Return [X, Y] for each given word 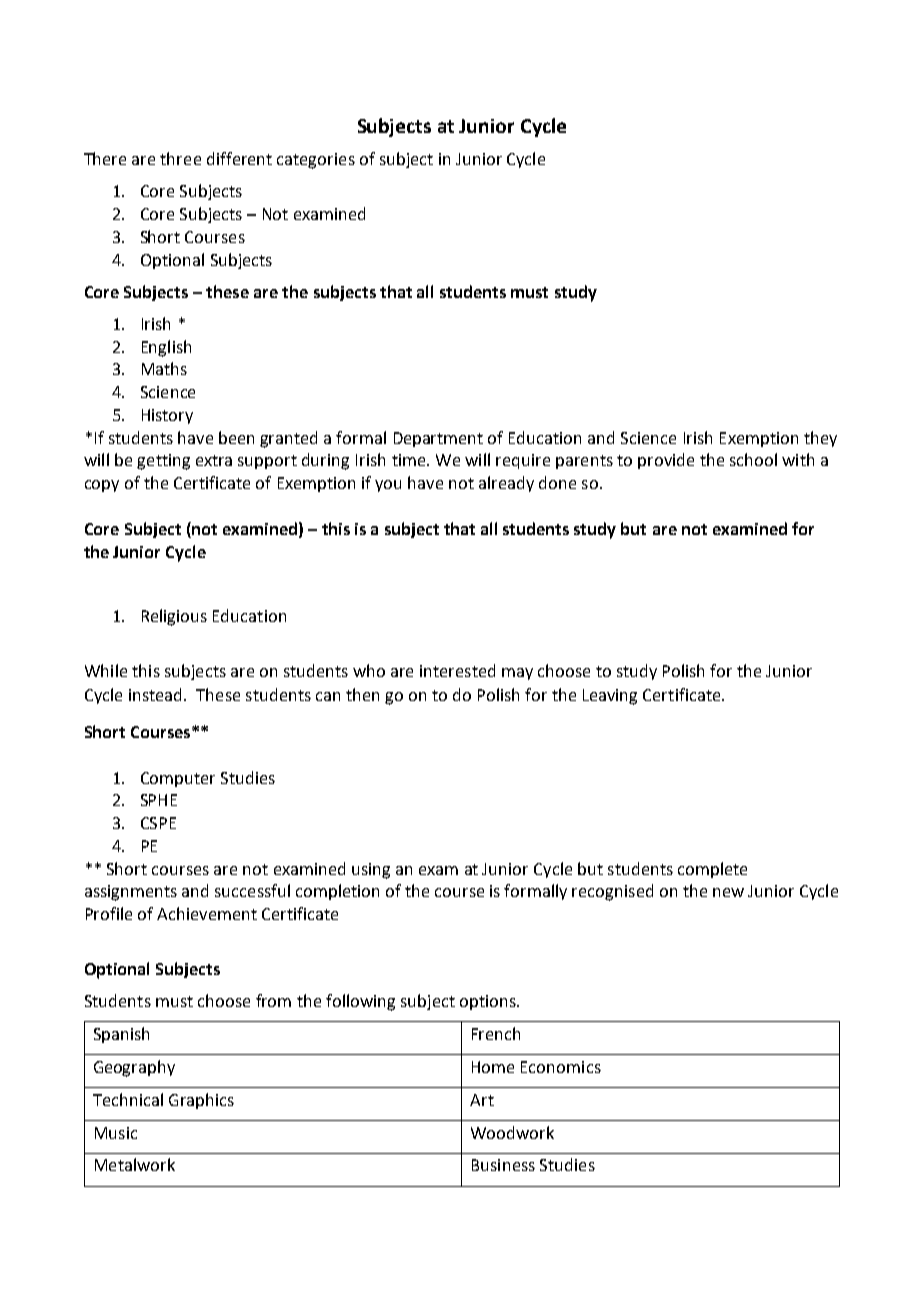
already [506, 484]
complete [712, 870]
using [371, 871]
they [820, 439]
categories [316, 161]
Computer [178, 779]
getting [163, 462]
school [753, 459]
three [180, 158]
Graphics [201, 1101]
